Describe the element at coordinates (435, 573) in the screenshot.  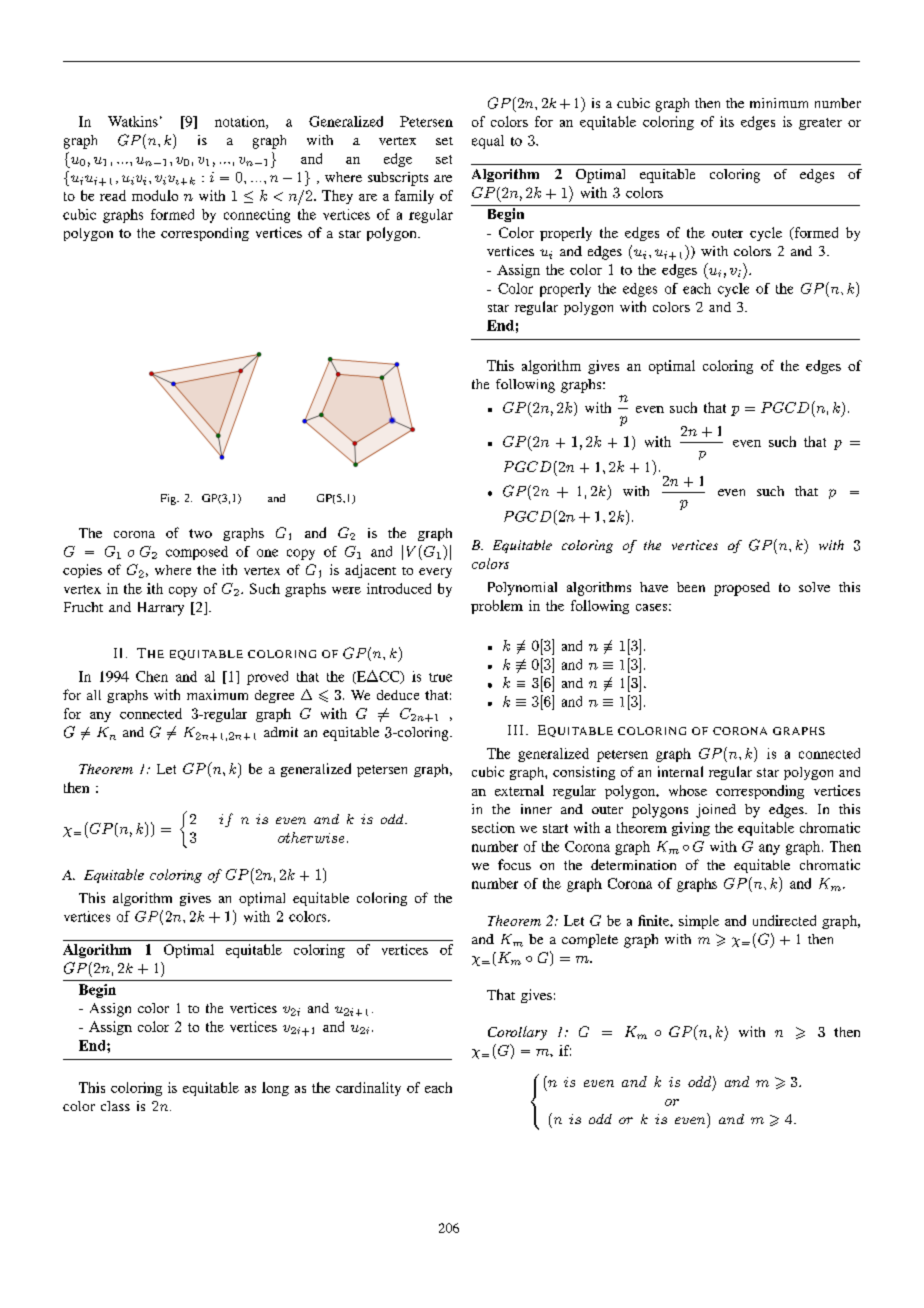
I see `every` at that location.
